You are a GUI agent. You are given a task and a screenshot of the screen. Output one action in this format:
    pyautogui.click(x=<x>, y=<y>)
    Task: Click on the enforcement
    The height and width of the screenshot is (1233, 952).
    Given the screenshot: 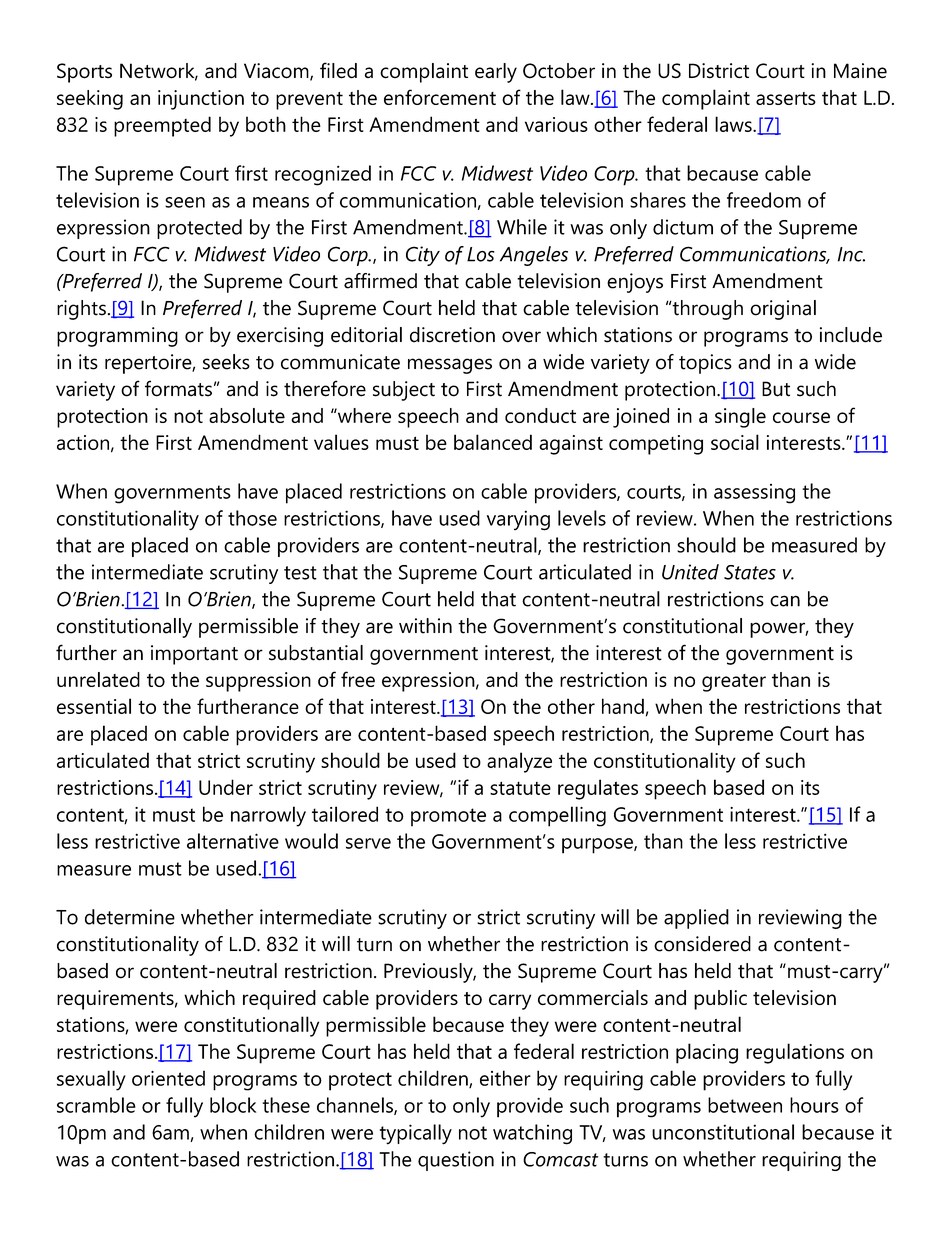 What is the action you would take?
    pyautogui.click(x=440, y=97)
